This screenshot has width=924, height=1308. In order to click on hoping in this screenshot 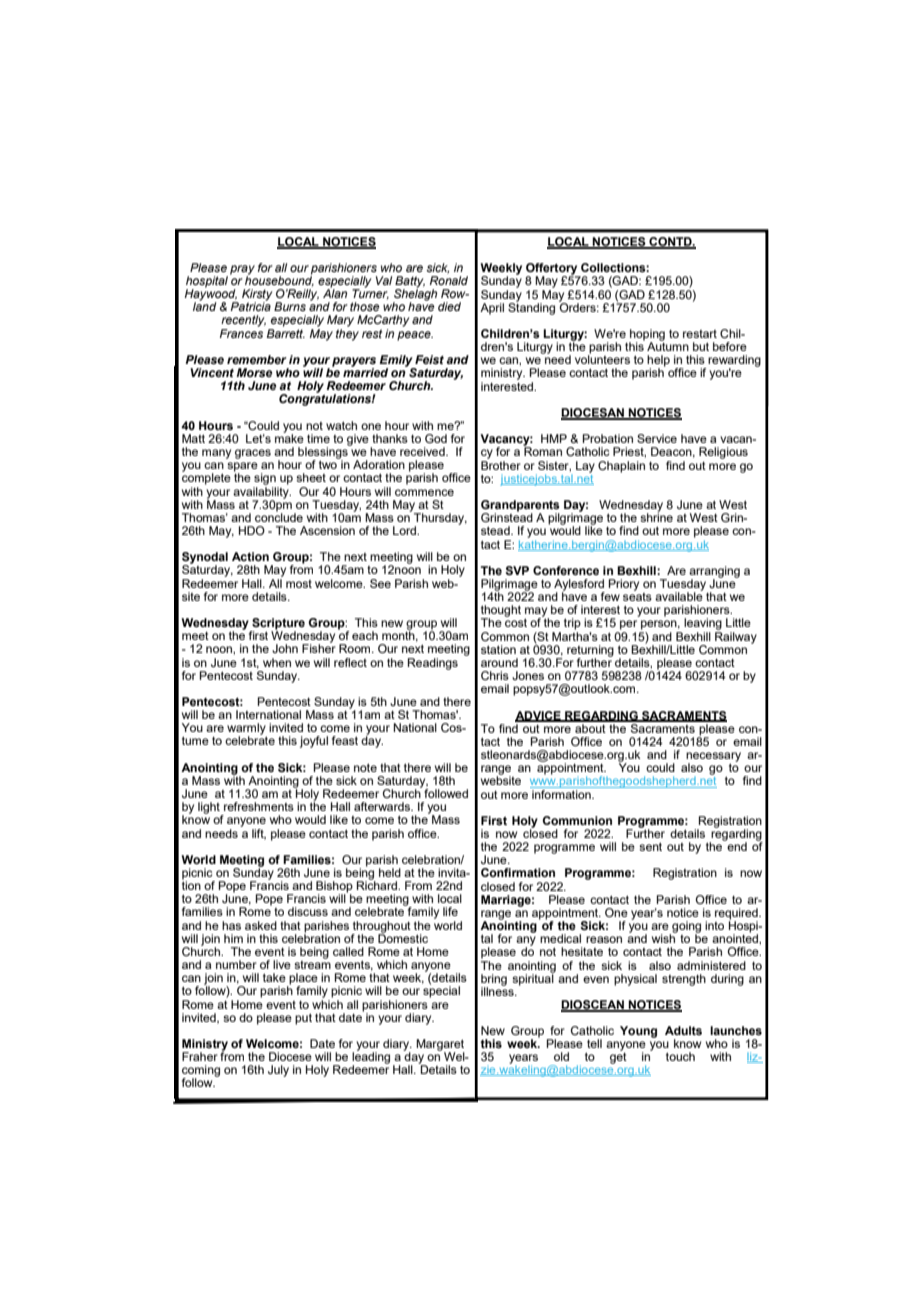, I will do `click(647, 336)`.
